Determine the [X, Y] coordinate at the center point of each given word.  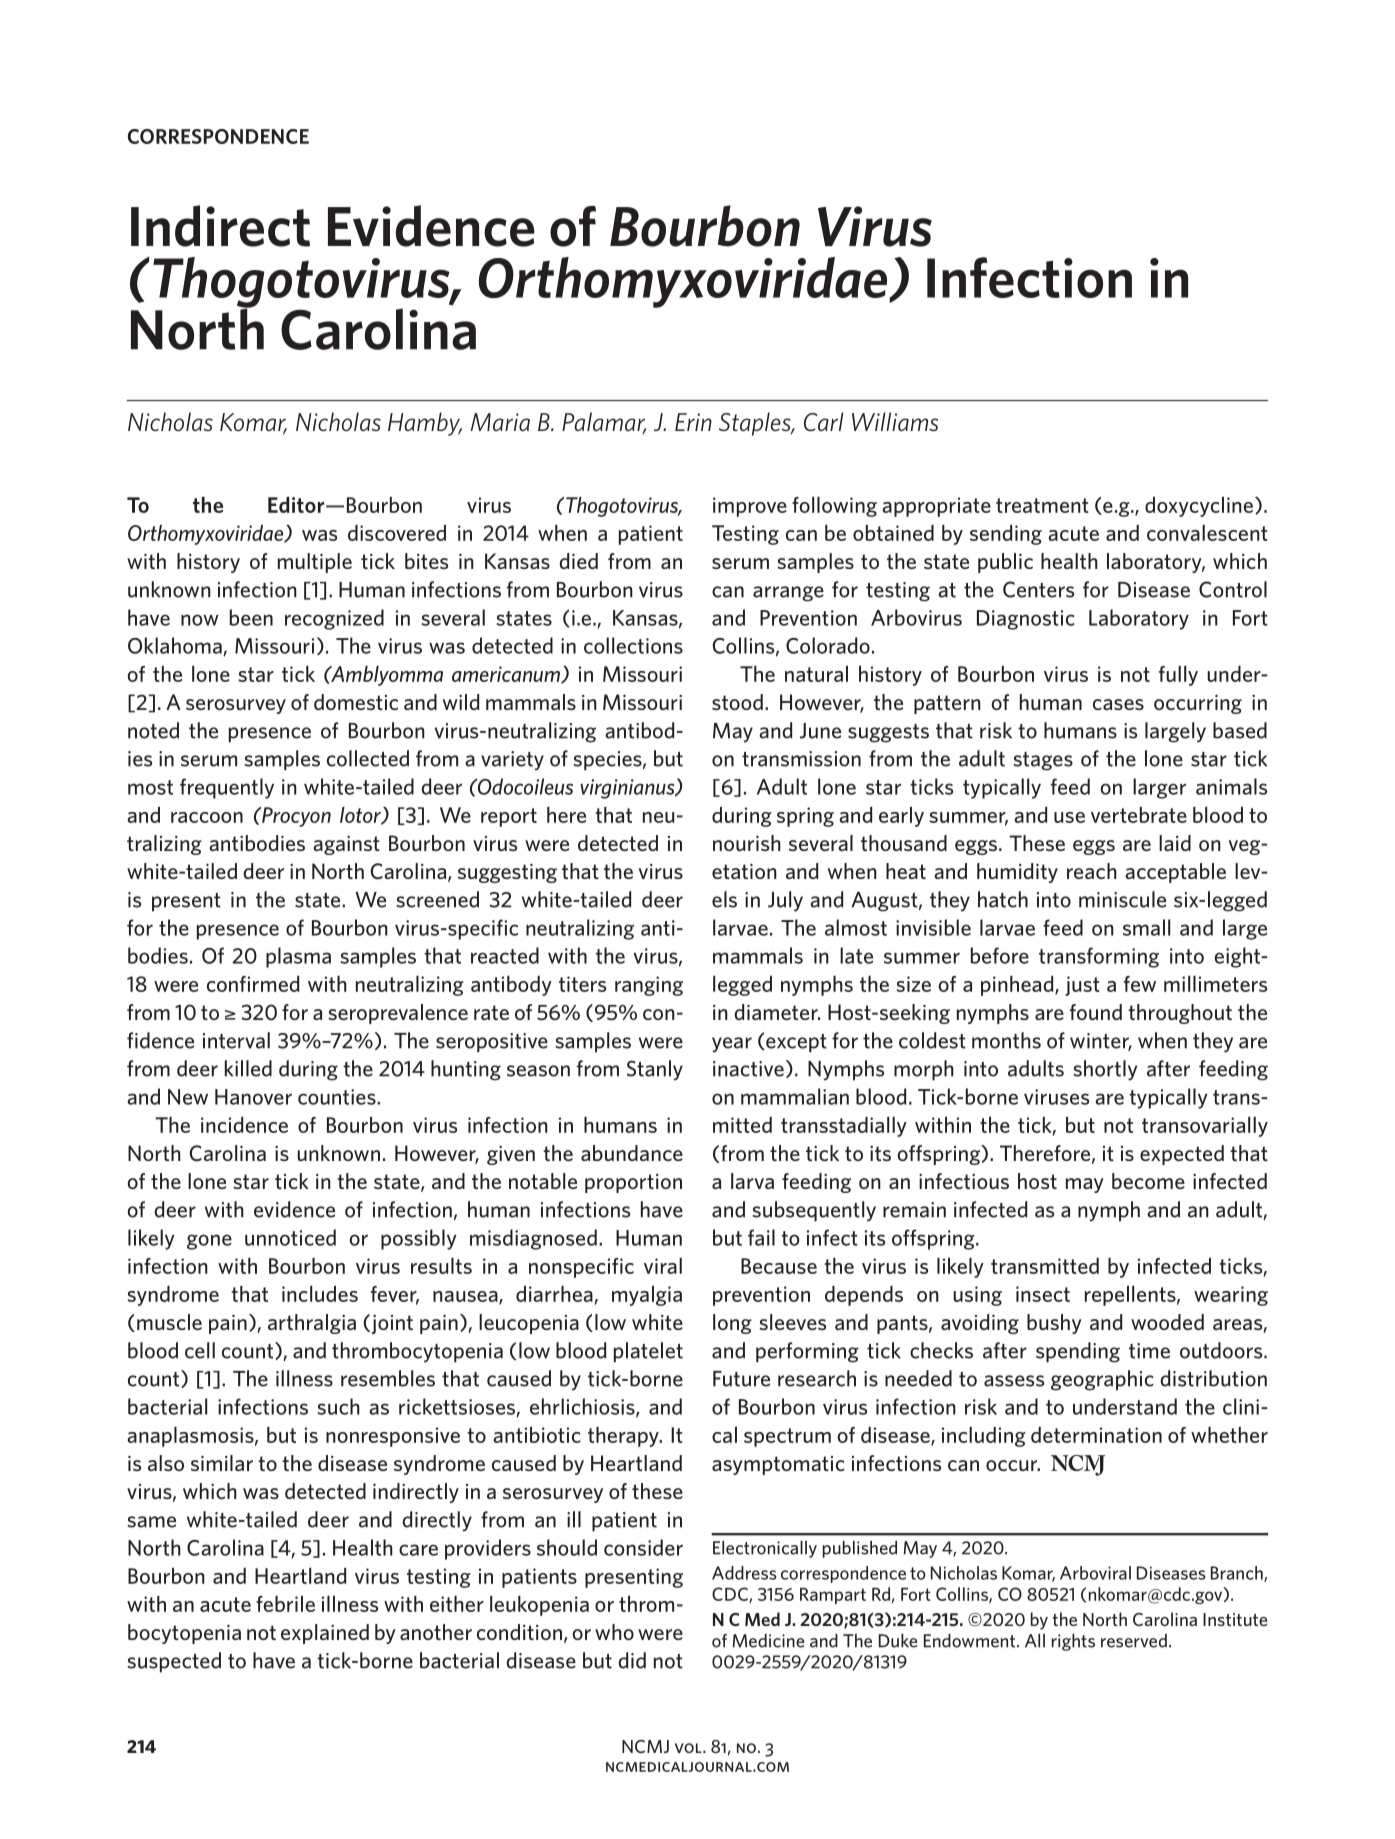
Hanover [253, 1097]
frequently [227, 788]
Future [741, 1379]
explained [325, 1634]
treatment [1042, 505]
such [338, 1406]
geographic [1102, 1380]
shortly [1105, 1070]
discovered [397, 532]
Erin [693, 422]
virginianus [628, 789]
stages [1043, 761]
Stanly [655, 1070]
